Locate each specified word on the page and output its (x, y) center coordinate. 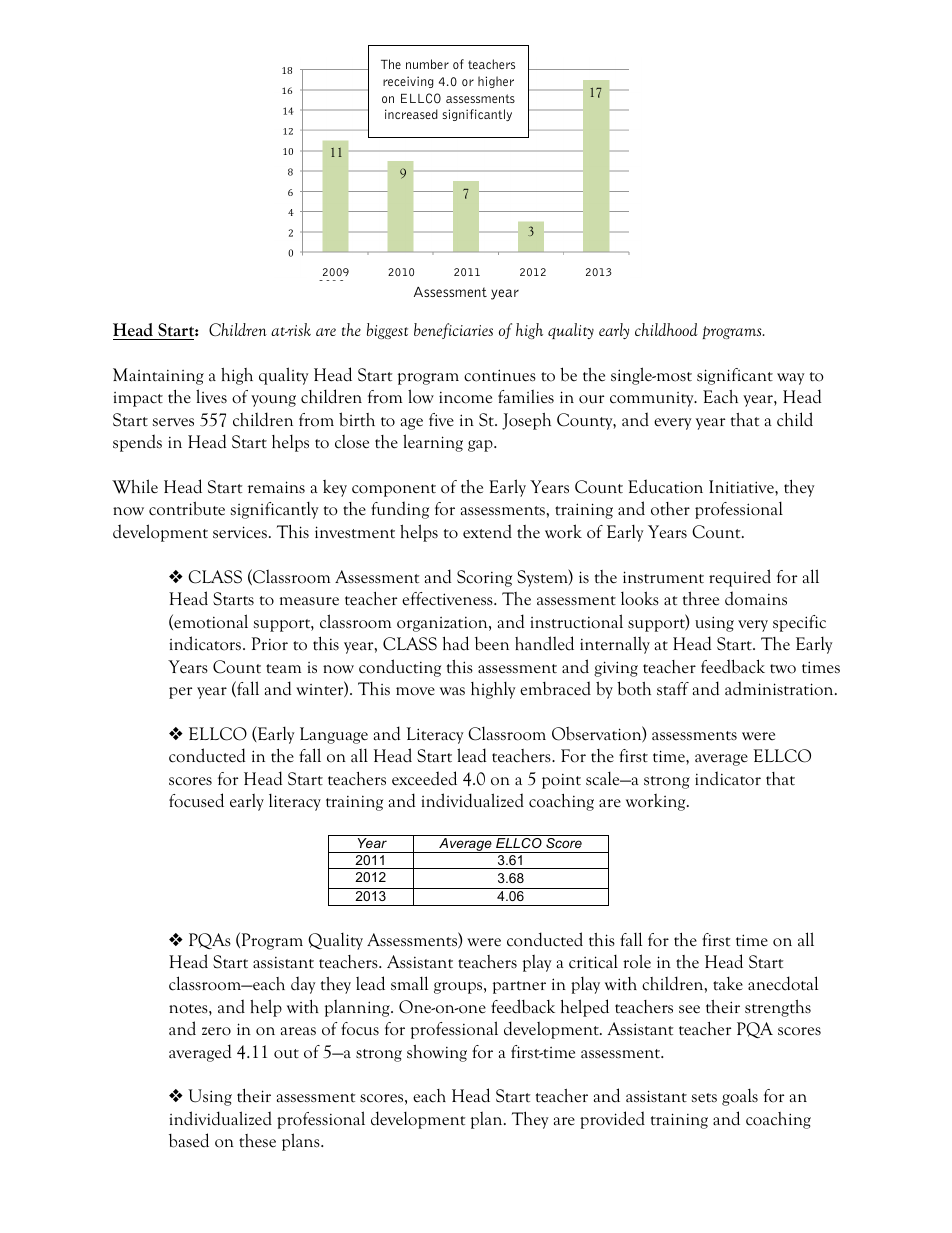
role (637, 961)
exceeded (424, 778)
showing (437, 1053)
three (701, 599)
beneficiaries (453, 331)
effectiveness (448, 599)
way (791, 379)
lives (211, 396)
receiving (408, 82)
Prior (270, 644)
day (303, 985)
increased (411, 114)
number (427, 64)
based (189, 1140)
